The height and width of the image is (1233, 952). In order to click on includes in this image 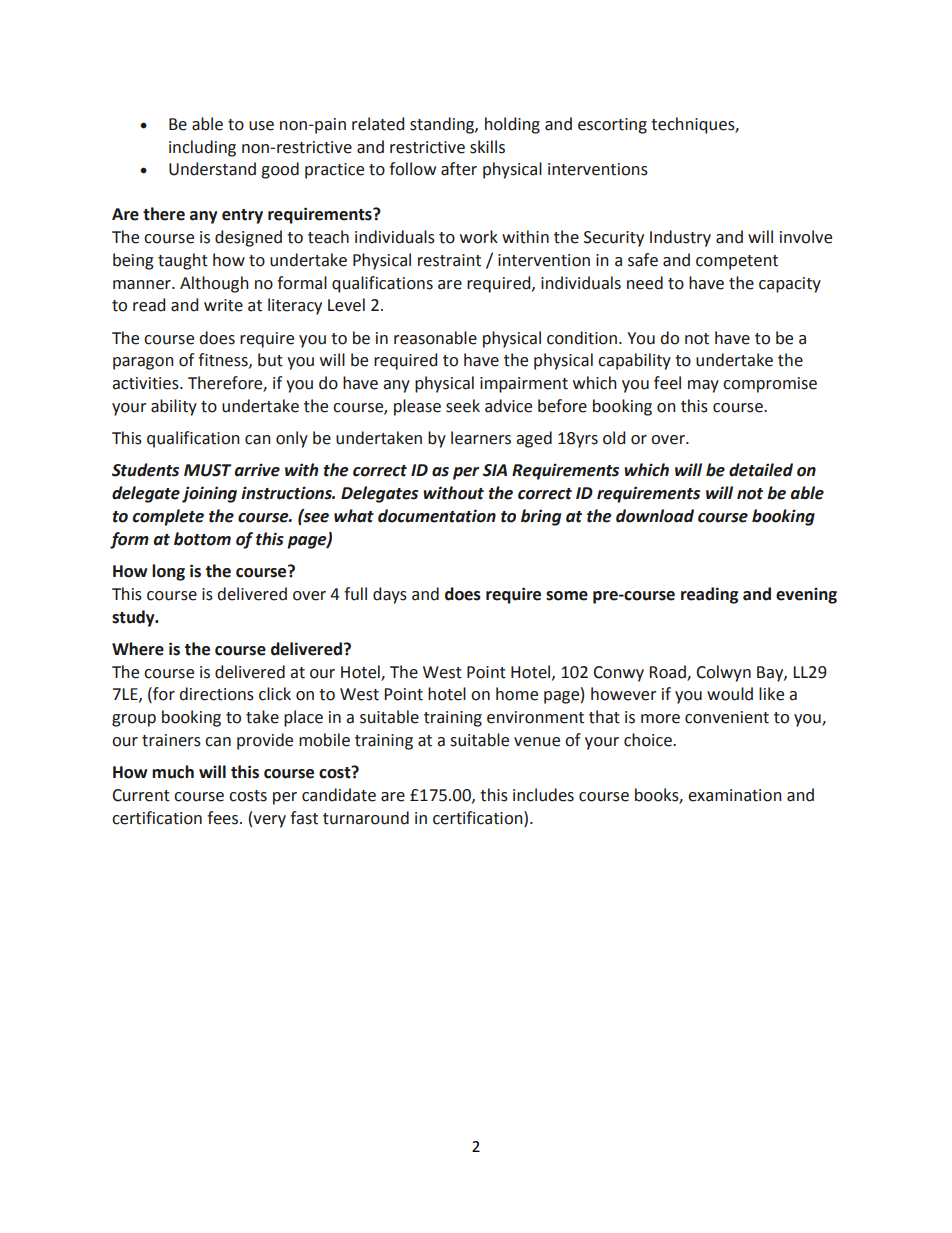, I will do `click(543, 795)`.
